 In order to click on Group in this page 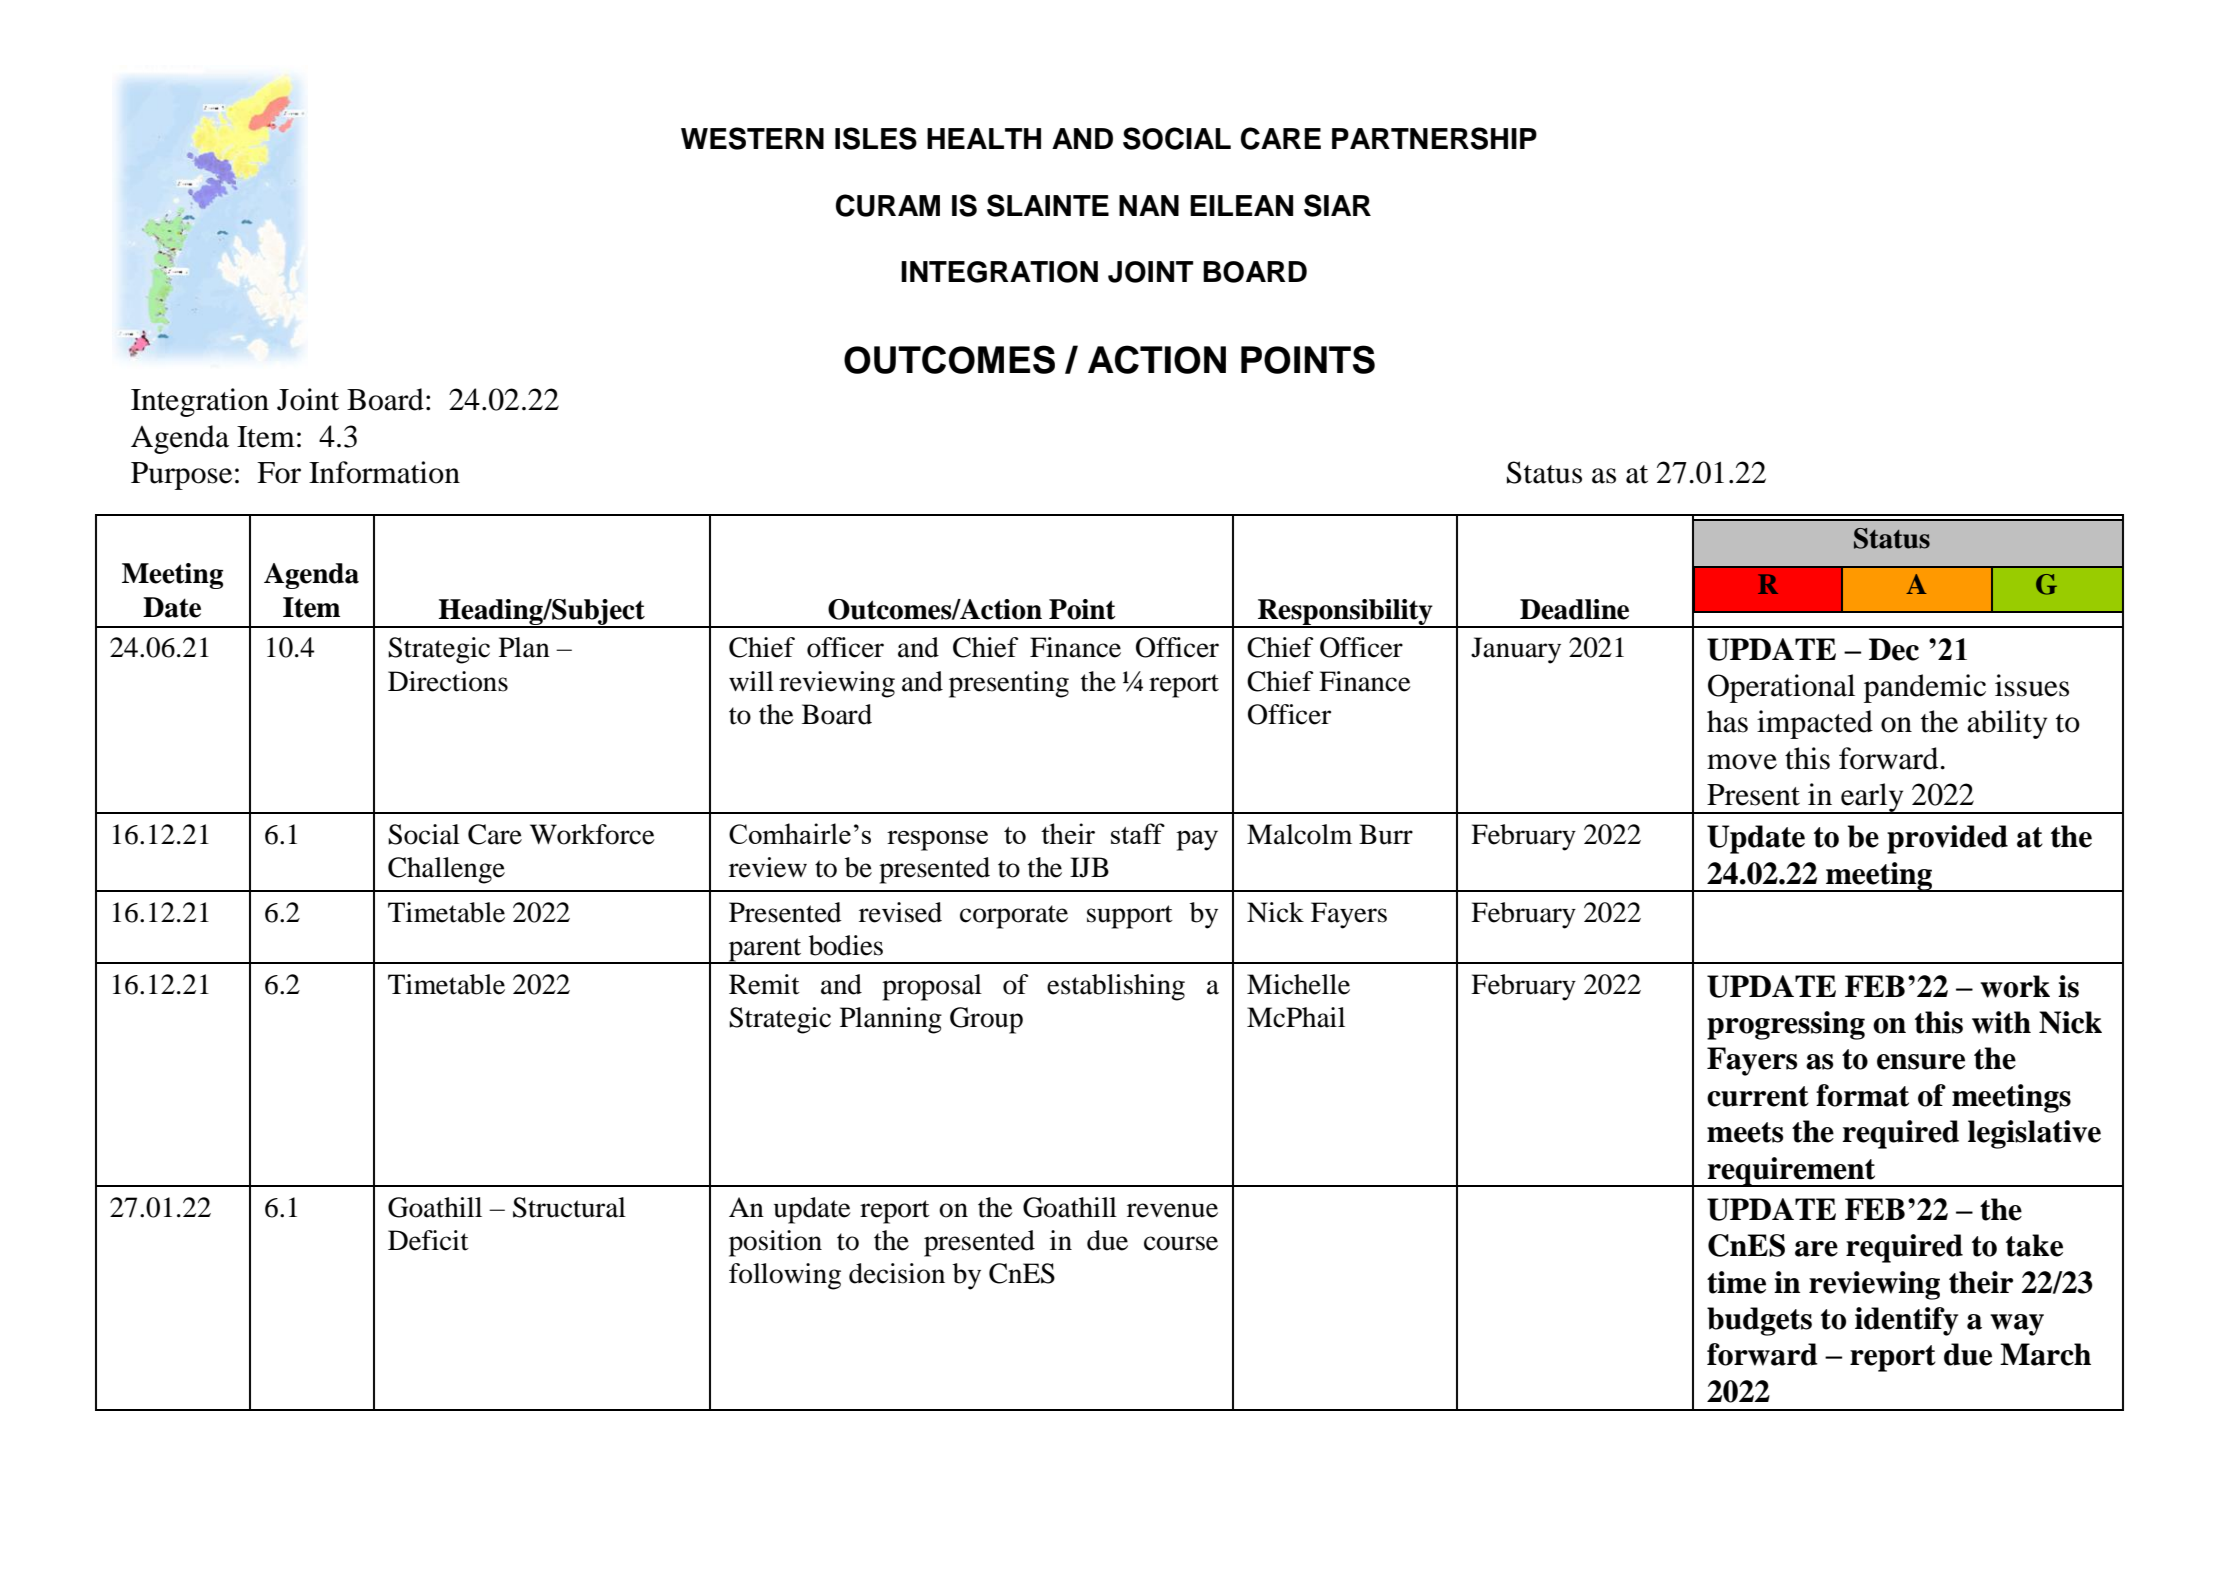, I will do `click(986, 1020)`.
